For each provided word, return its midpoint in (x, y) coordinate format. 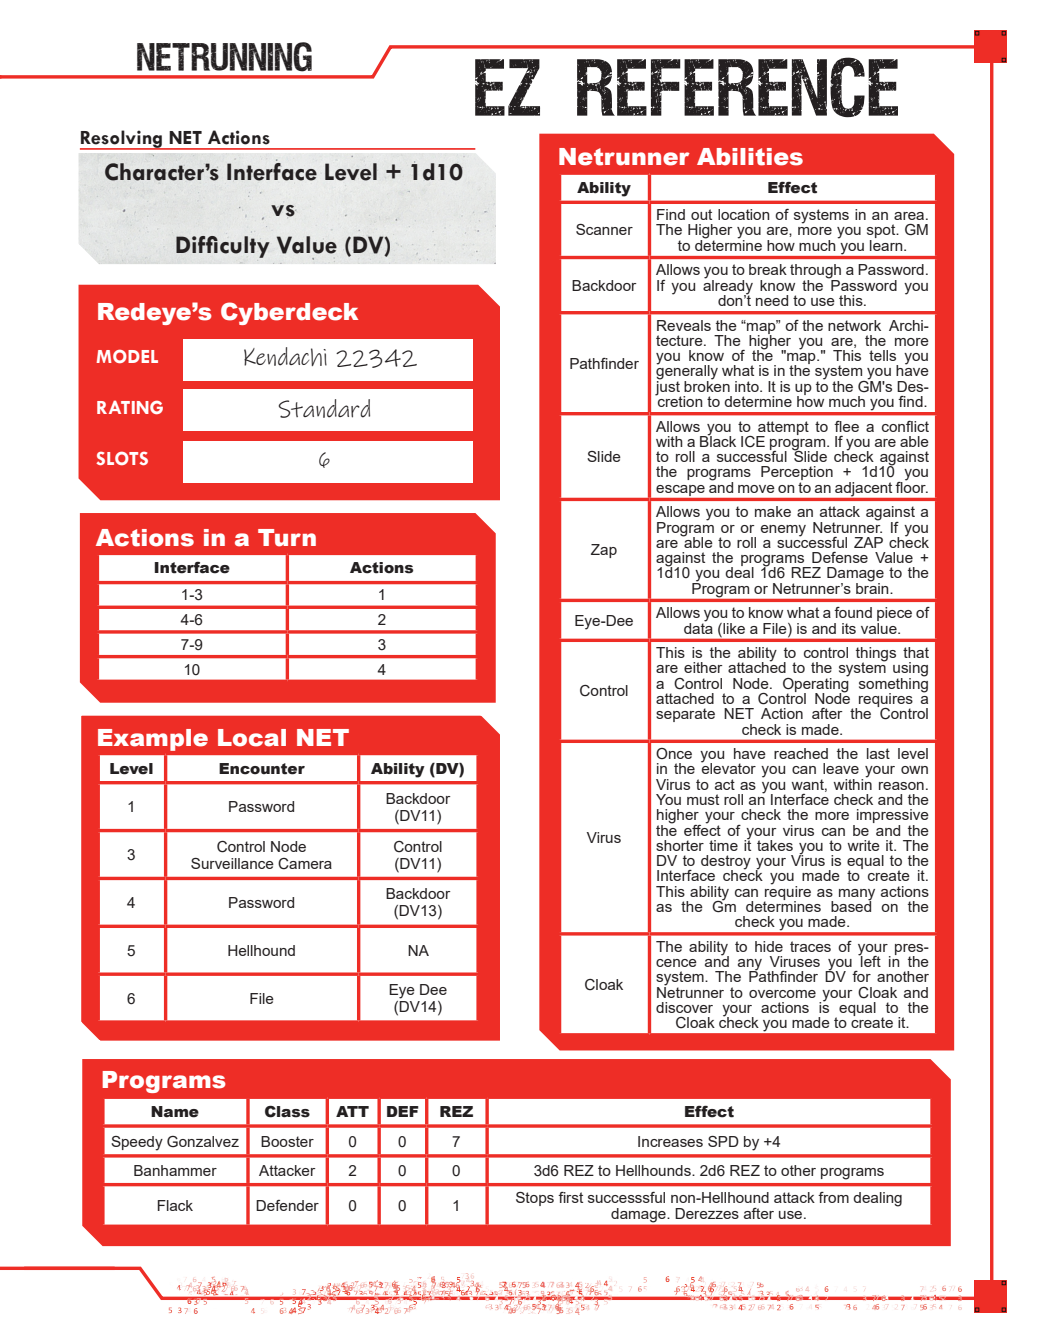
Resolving (122, 140)
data (698, 627)
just (668, 387)
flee (846, 426)
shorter (680, 845)
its (849, 628)
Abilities (750, 157)
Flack (175, 1205)
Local (252, 738)
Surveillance (232, 863)
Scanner (604, 229)
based (851, 905)
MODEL (127, 356)
